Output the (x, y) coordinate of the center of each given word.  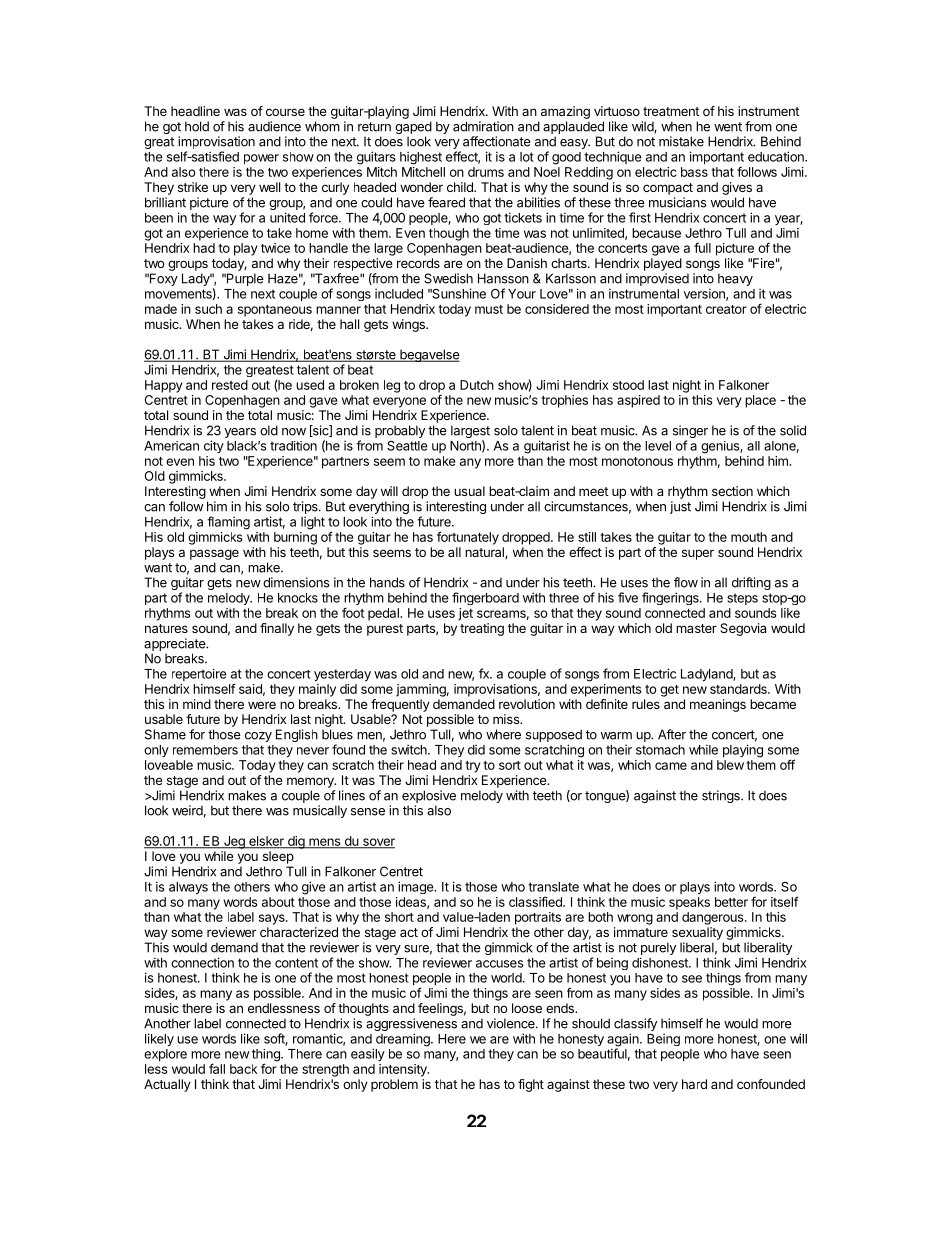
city (214, 446)
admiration (483, 126)
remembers (205, 750)
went (728, 127)
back (243, 1069)
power (261, 159)
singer (690, 433)
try (473, 767)
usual (469, 491)
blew (730, 765)
